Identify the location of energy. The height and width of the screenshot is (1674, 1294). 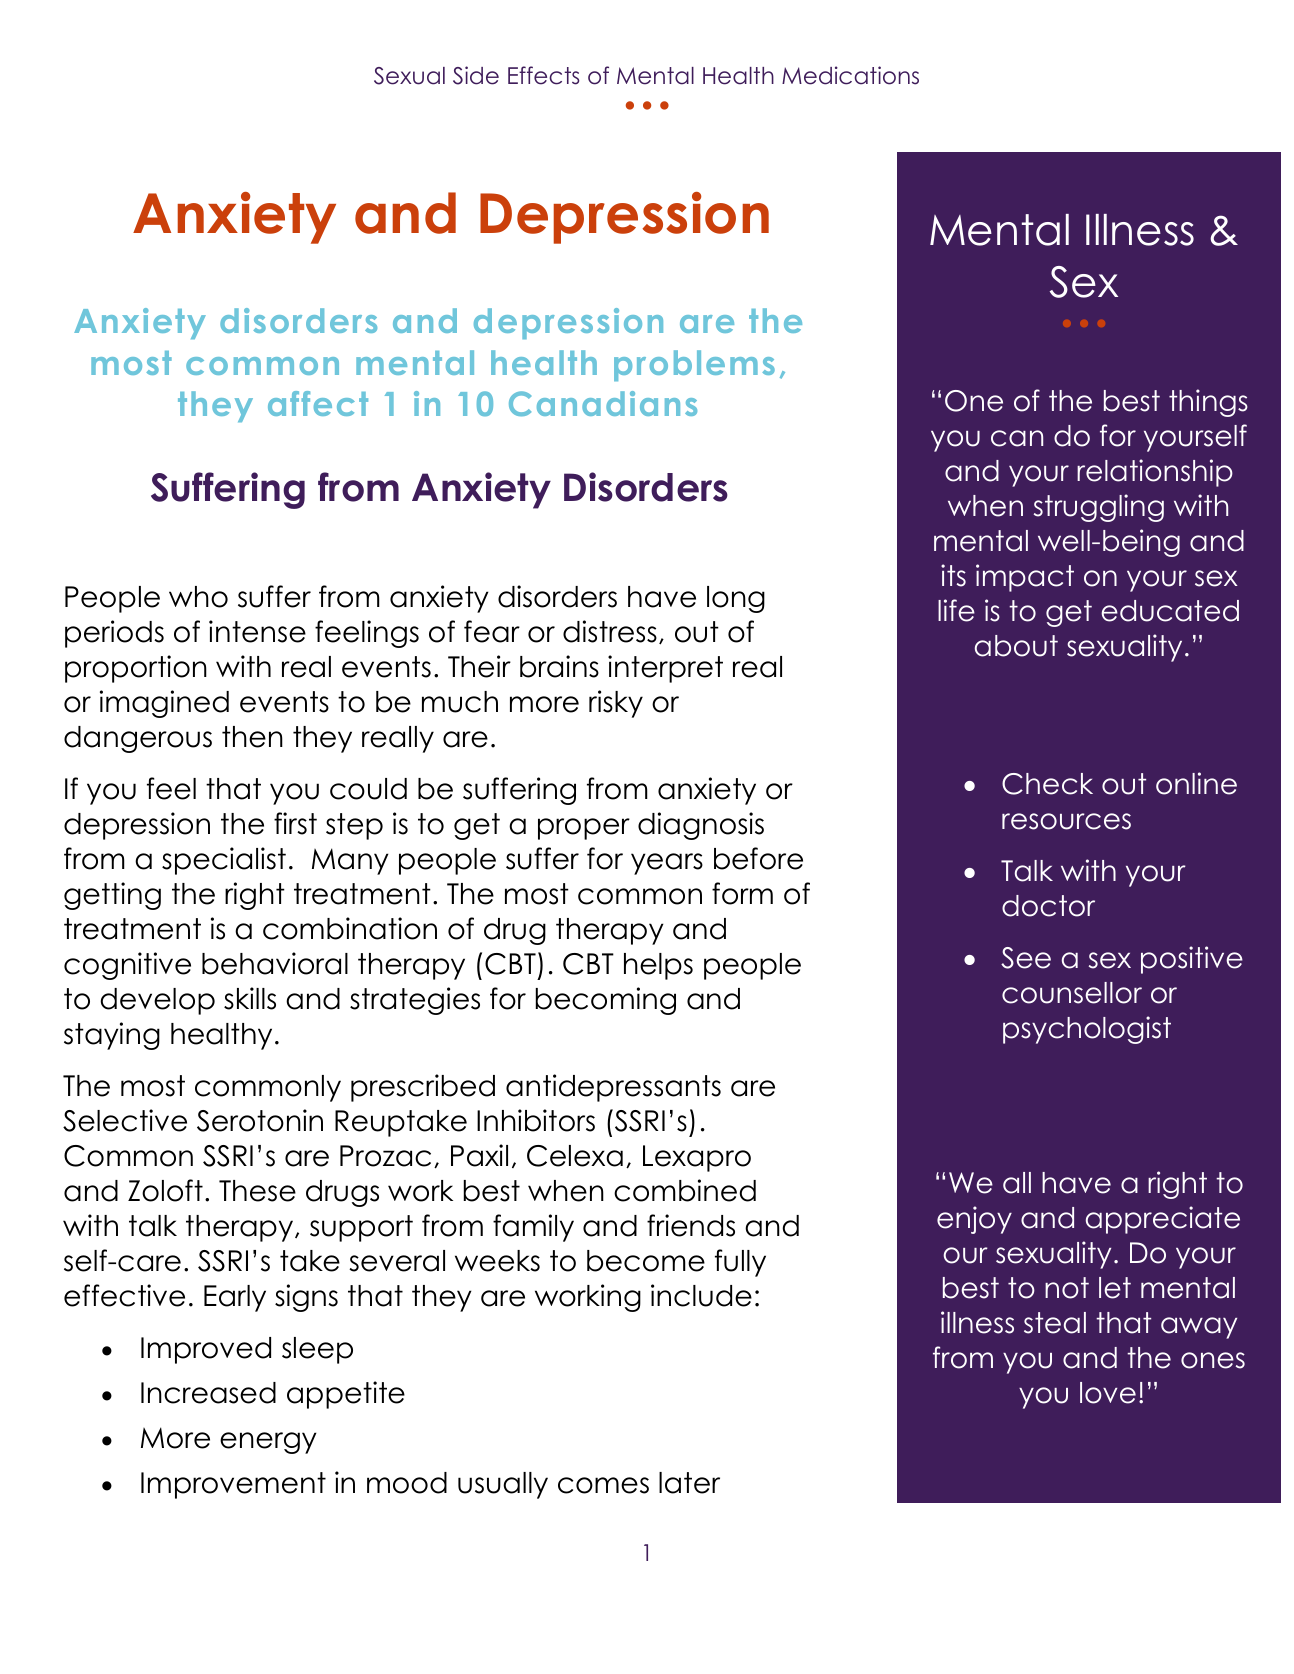
(268, 1443).
